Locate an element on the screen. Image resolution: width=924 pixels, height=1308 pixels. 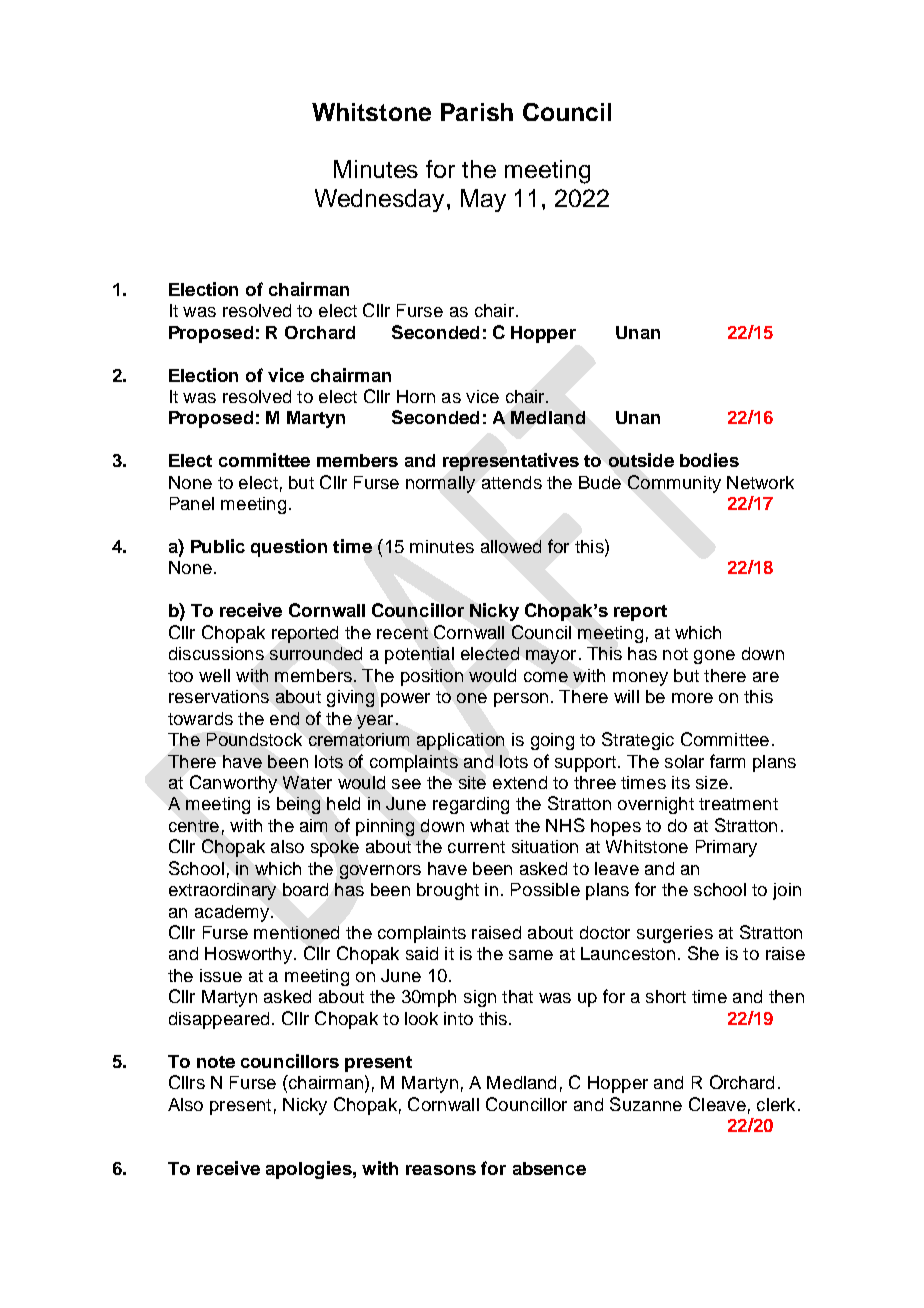
Horn is located at coordinates (416, 396).
